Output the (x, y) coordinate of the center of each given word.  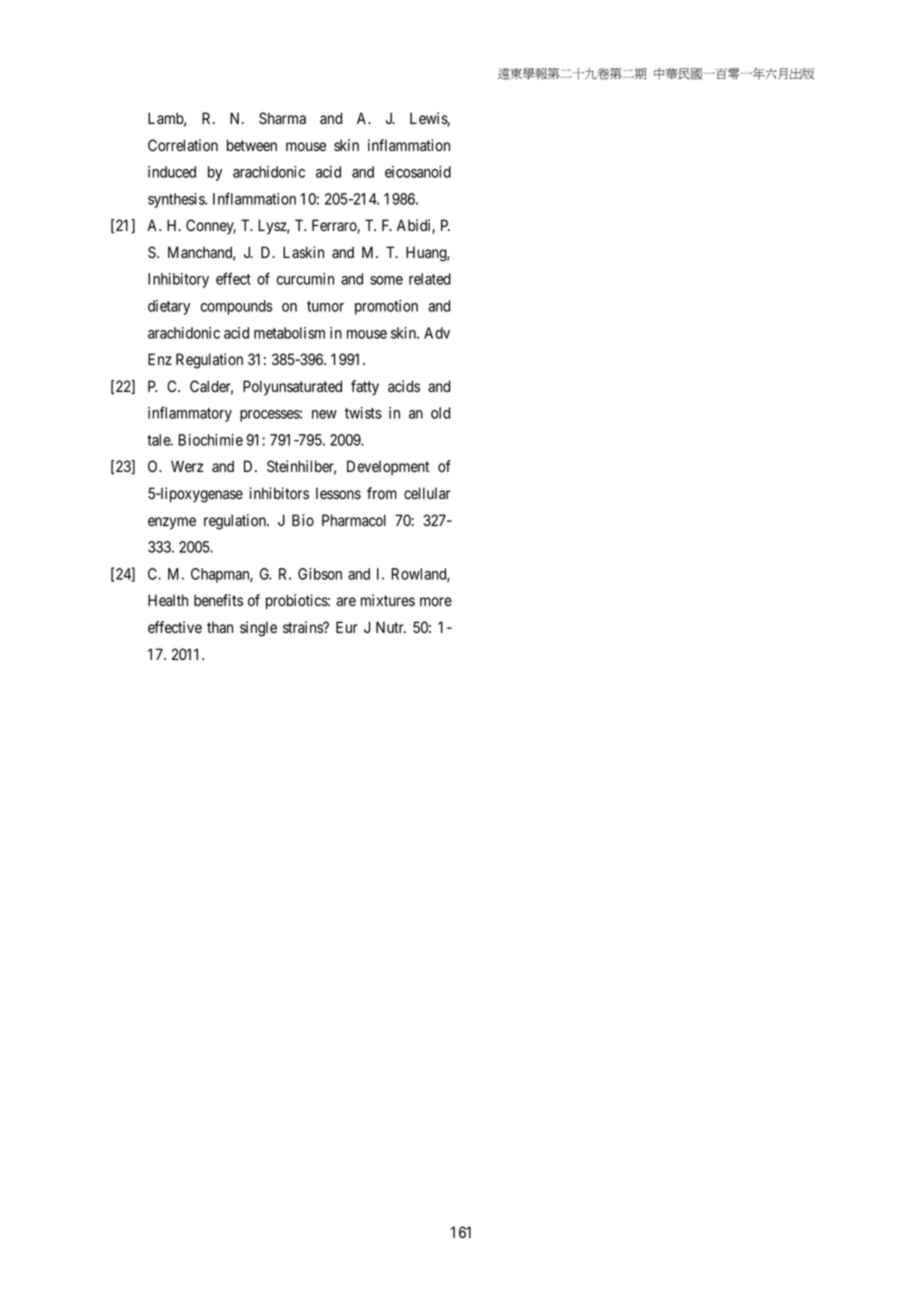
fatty (365, 388)
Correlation (183, 145)
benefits (218, 600)
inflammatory (190, 414)
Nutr (391, 627)
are (346, 602)
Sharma (282, 118)
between (252, 145)
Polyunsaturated (292, 388)
